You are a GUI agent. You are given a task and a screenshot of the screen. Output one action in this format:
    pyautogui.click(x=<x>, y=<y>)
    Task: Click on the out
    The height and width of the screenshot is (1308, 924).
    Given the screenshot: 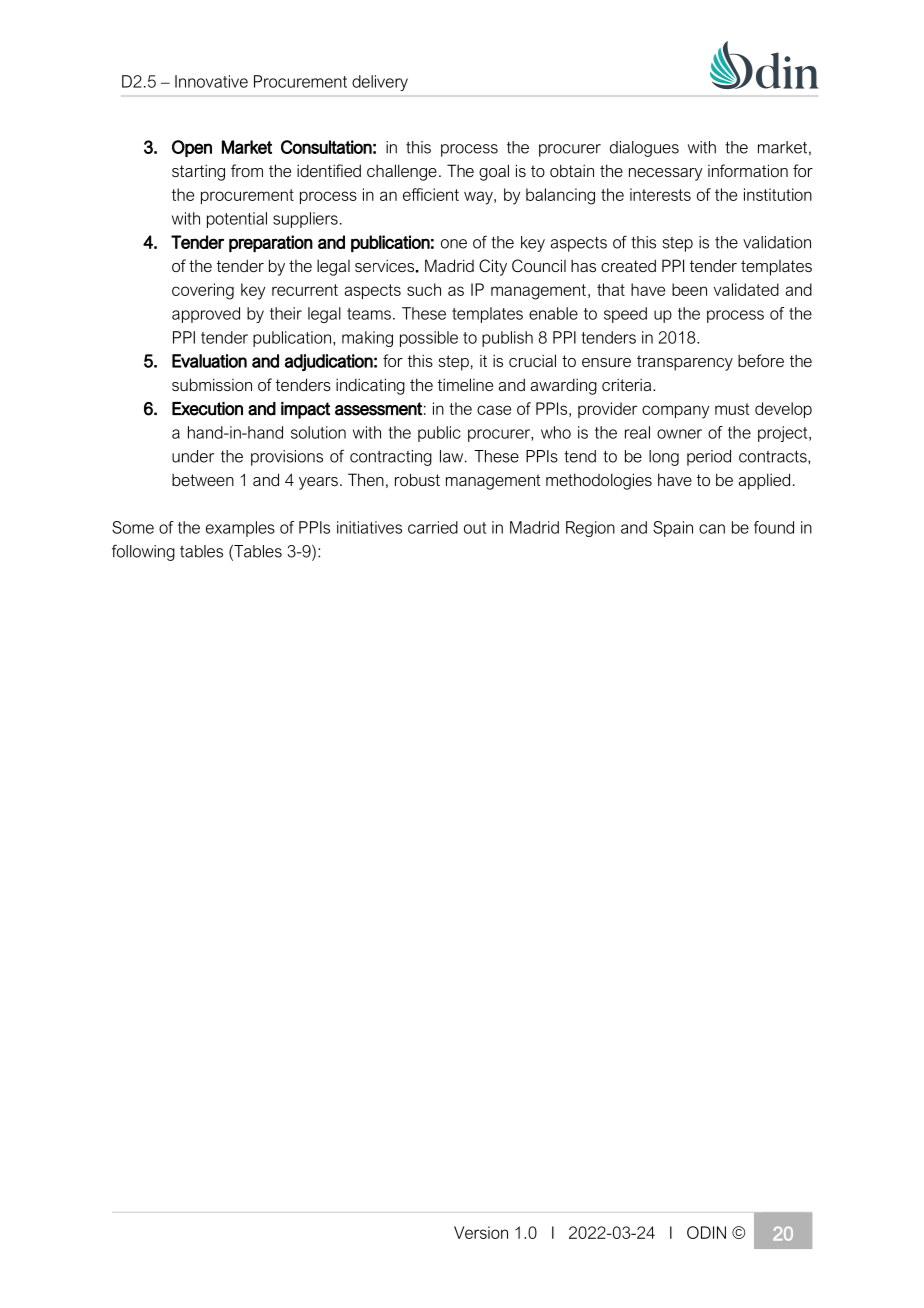 What is the action you would take?
    pyautogui.click(x=475, y=528)
